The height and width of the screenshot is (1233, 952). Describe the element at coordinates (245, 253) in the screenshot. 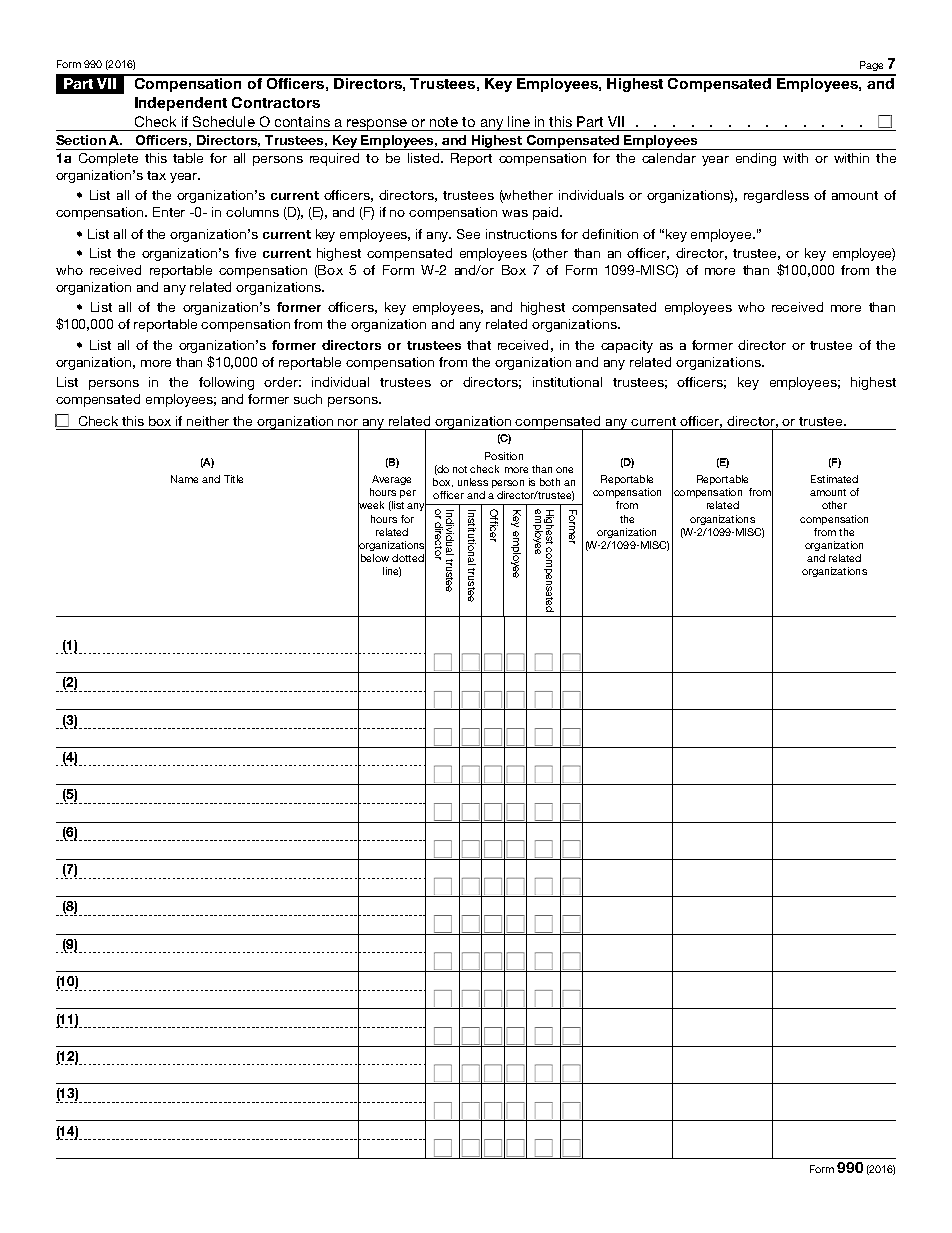

I see `five` at that location.
